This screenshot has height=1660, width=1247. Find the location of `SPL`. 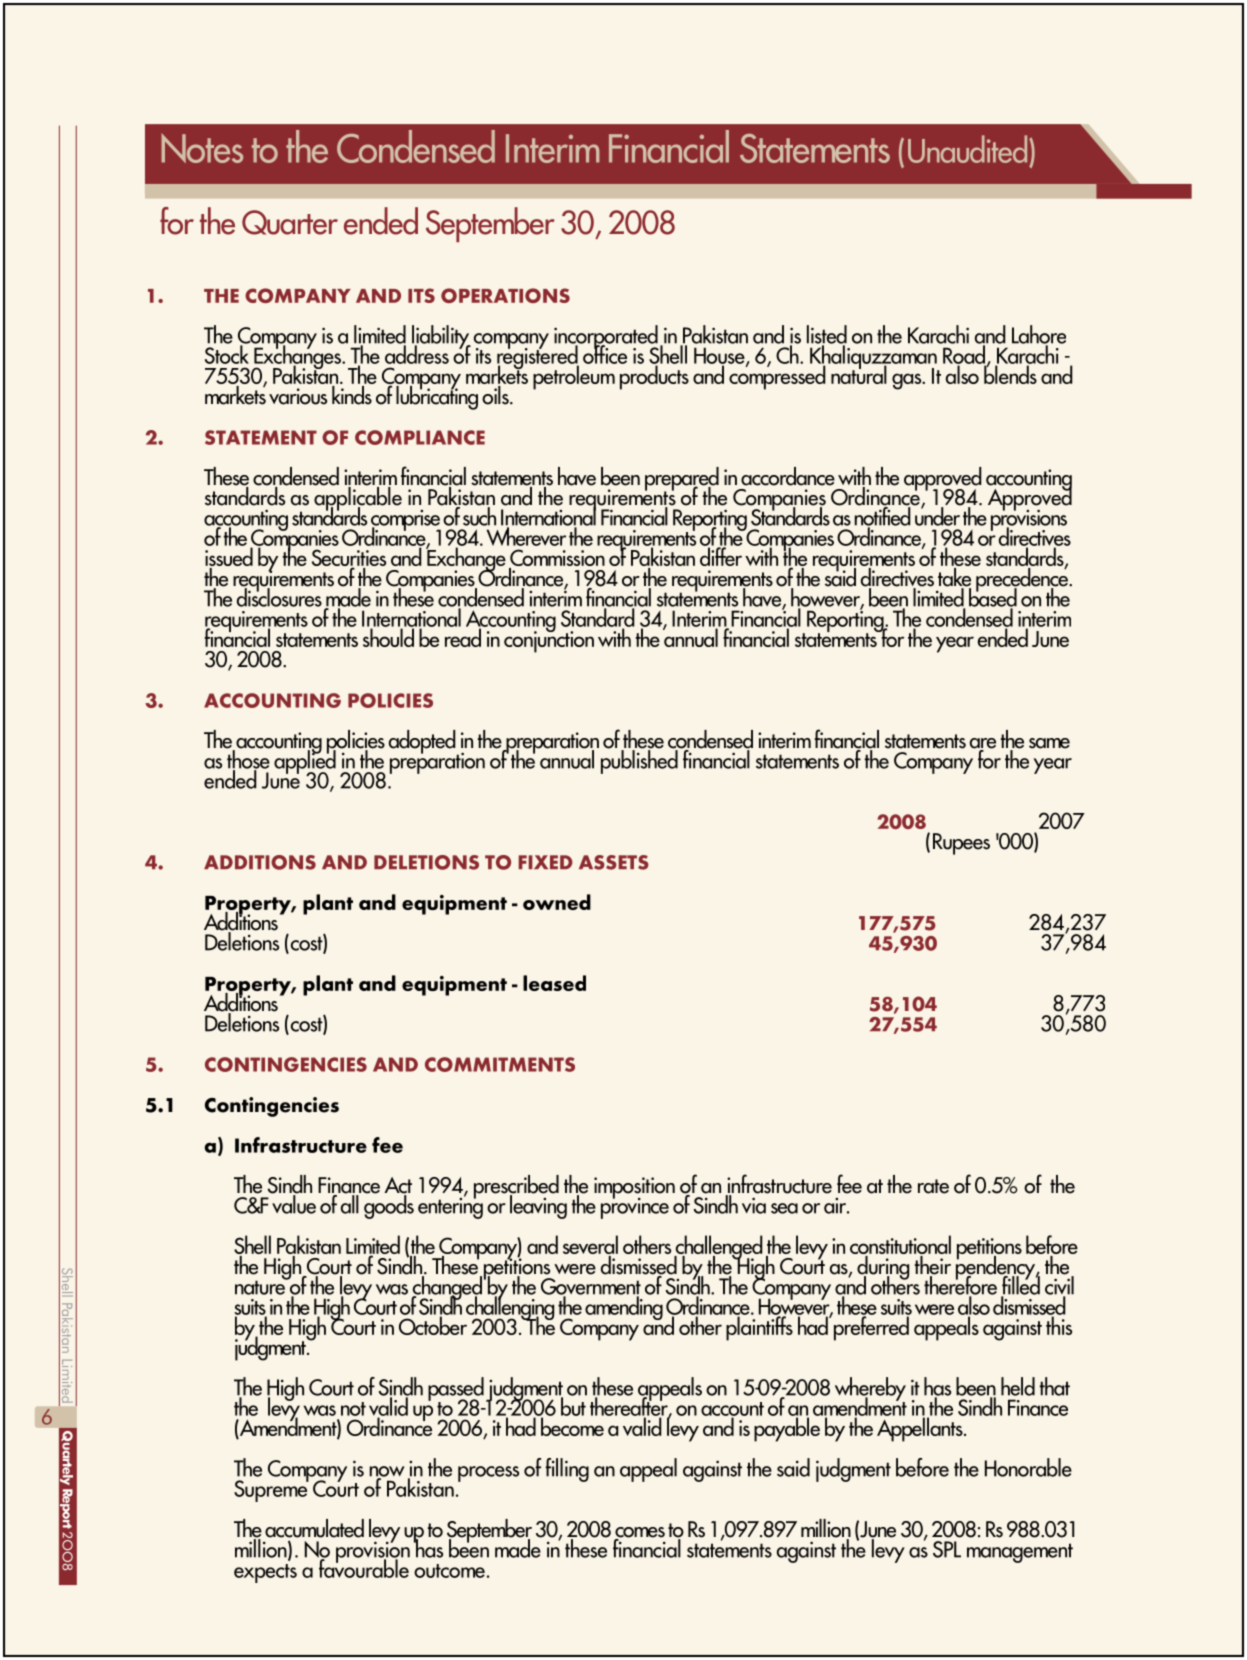

SPL is located at coordinates (947, 1549).
